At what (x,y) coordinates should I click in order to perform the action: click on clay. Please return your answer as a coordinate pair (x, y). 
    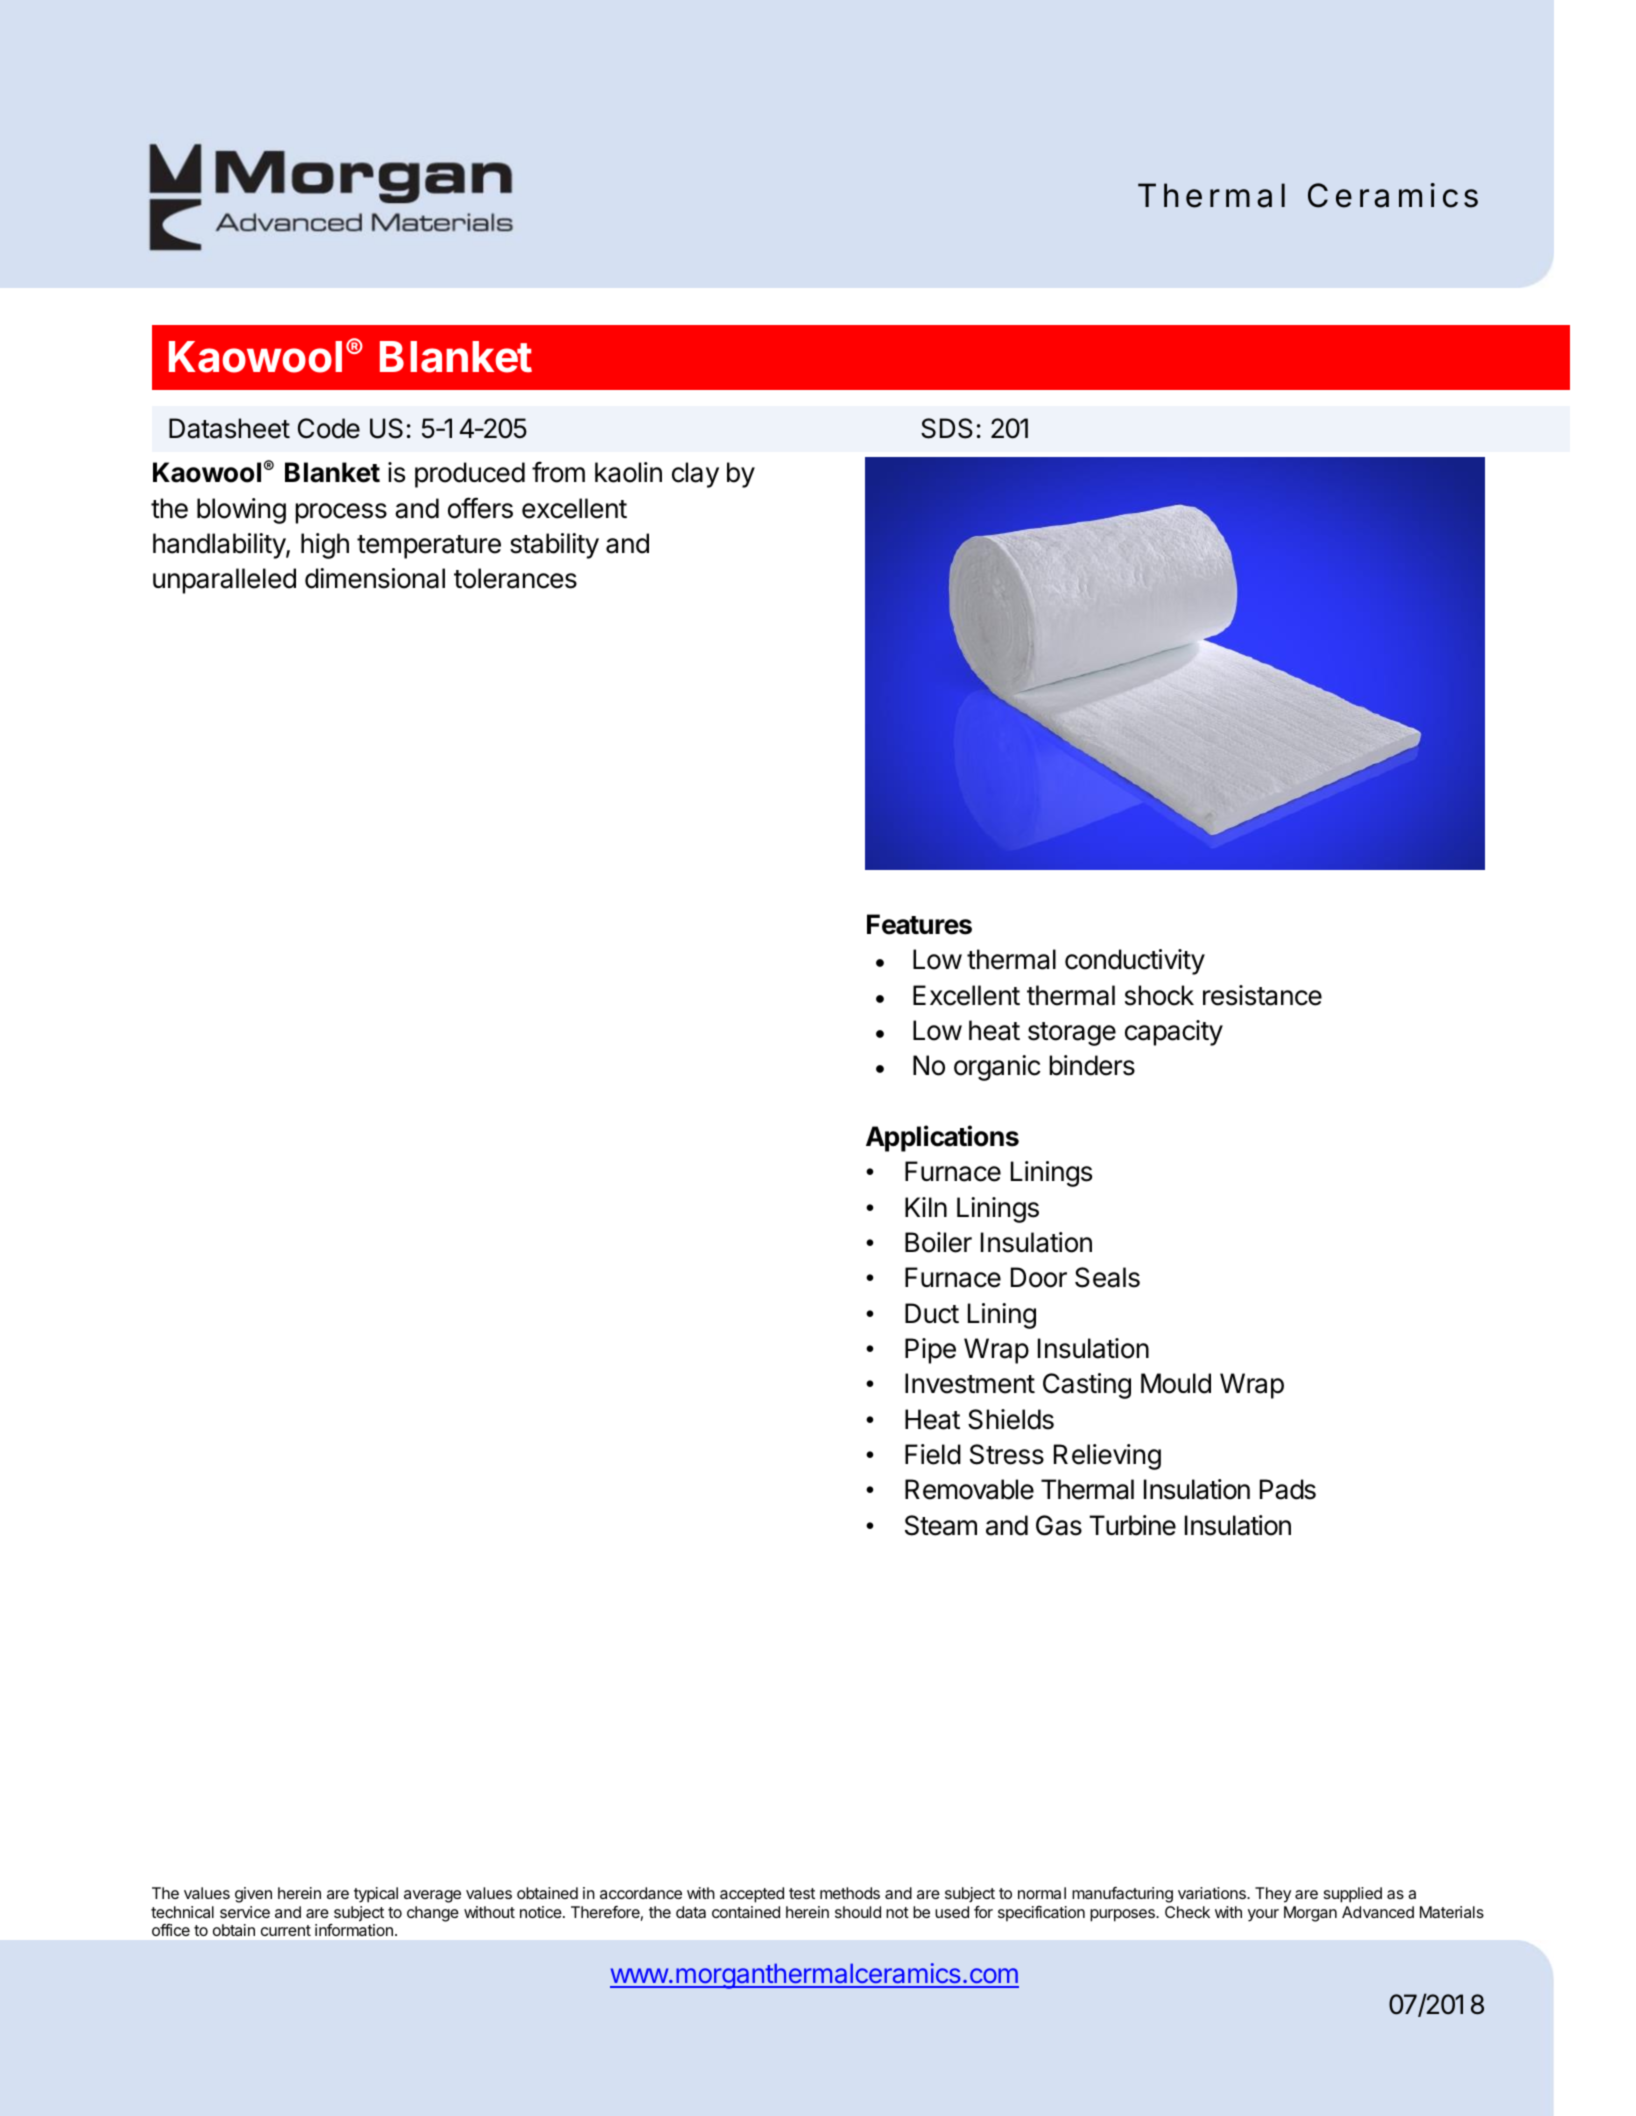
    Looking at the image, I should click on (695, 475).
